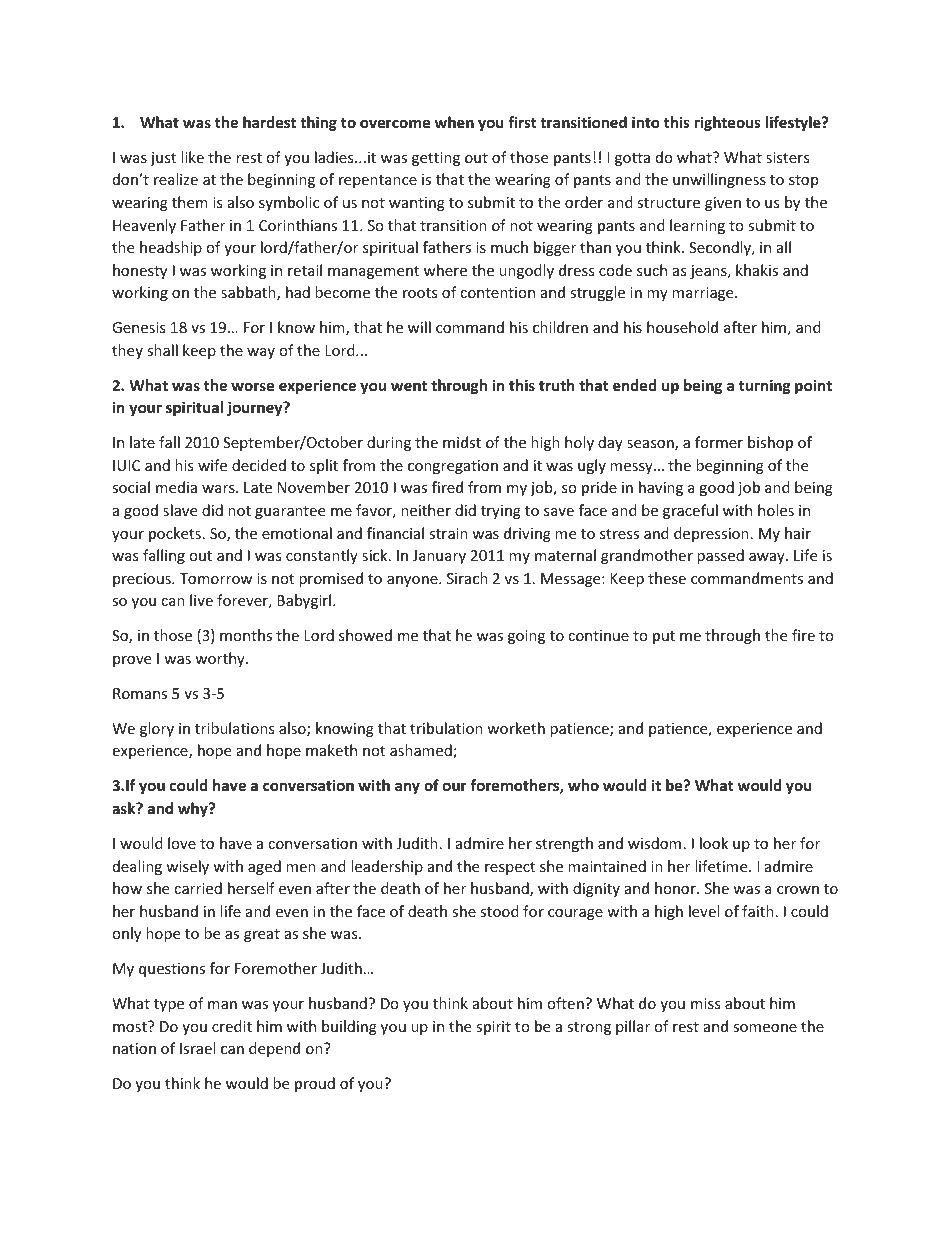 This image has width=952, height=1233. What do you see at coordinates (192, 157) in the image?
I see `like` at bounding box center [192, 157].
